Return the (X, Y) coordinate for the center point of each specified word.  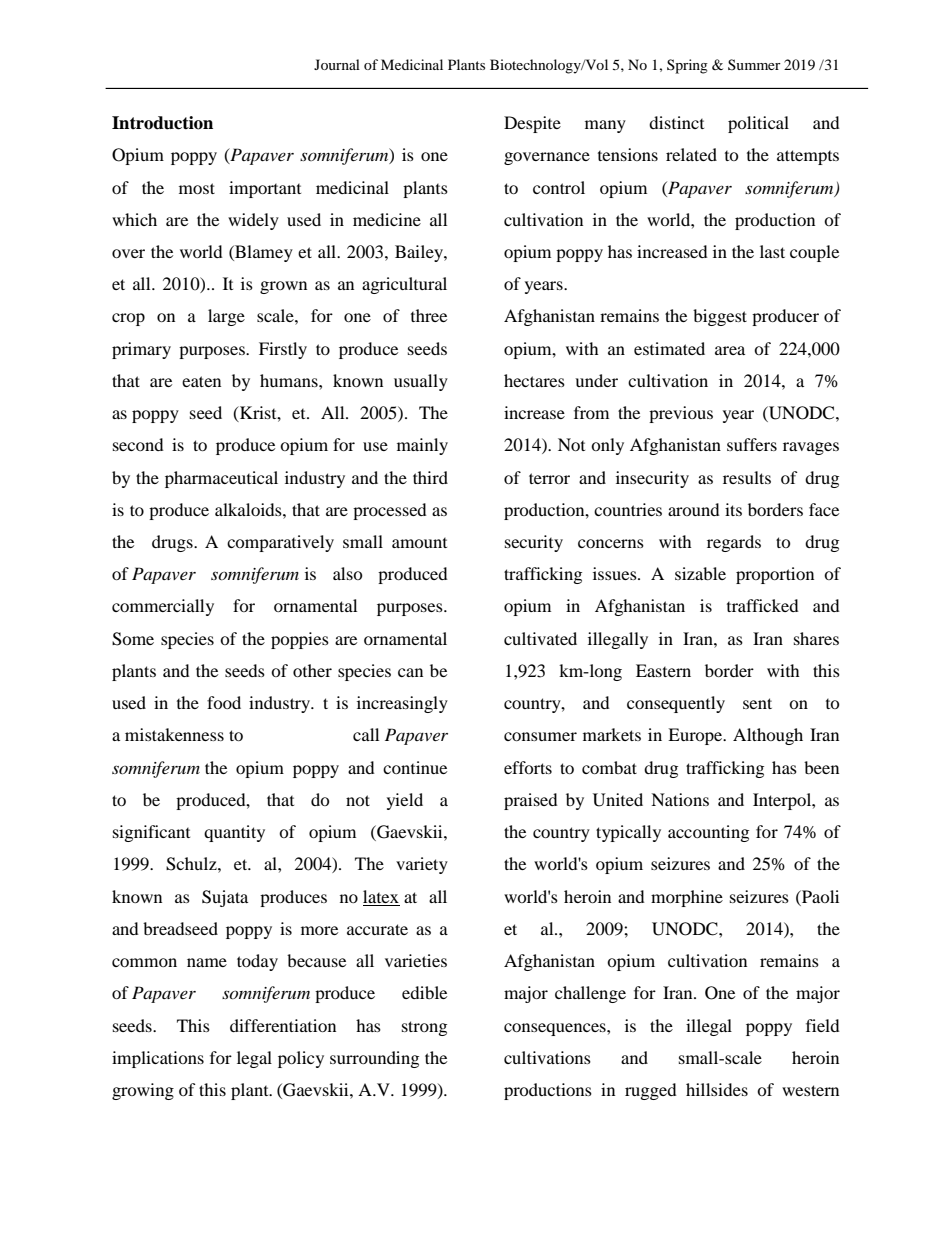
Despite (532, 124)
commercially (163, 607)
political (758, 124)
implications (158, 1059)
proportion (775, 575)
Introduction (162, 123)
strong (424, 1028)
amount (419, 543)
